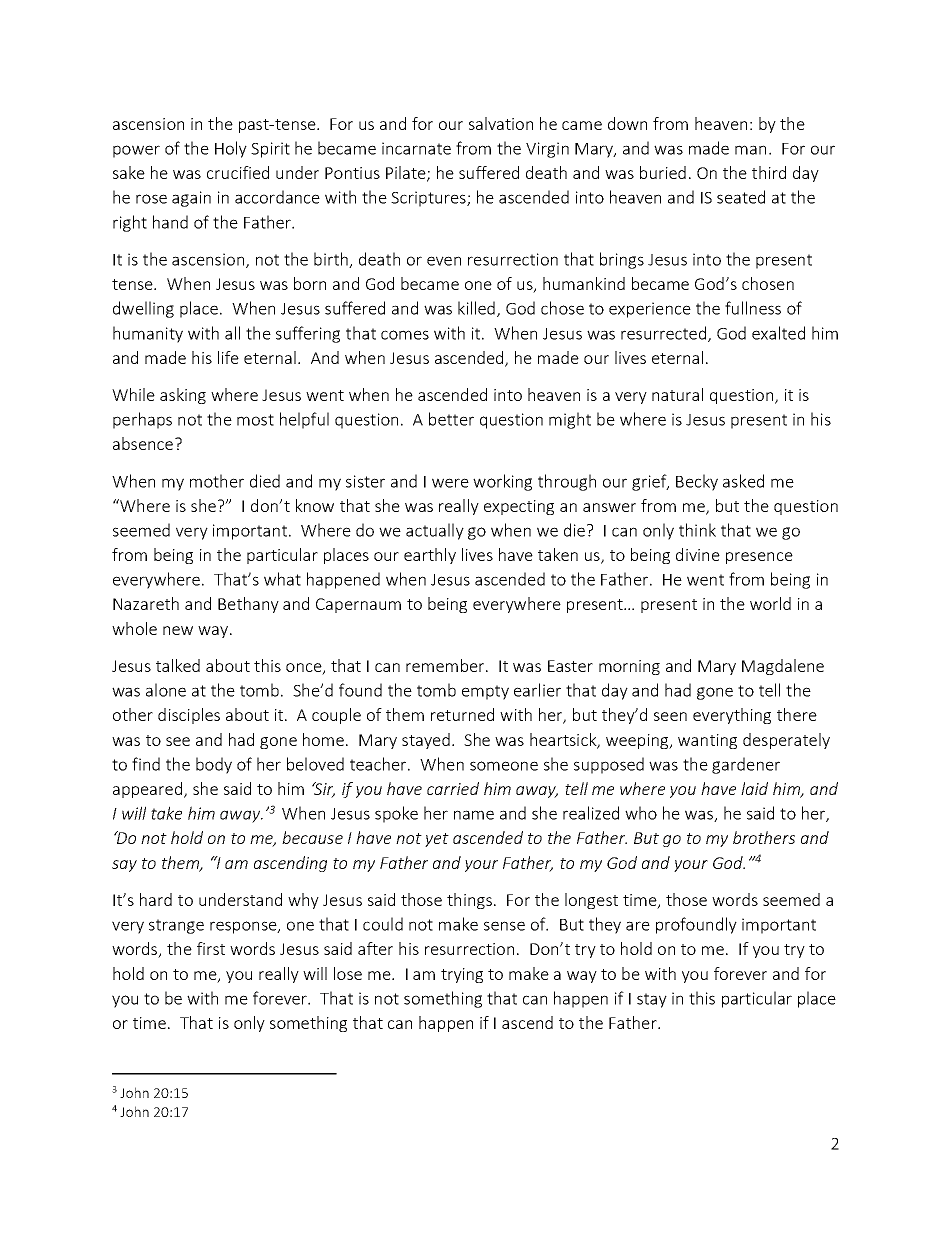 The height and width of the image is (1233, 952). I want to click on world, so click(770, 603).
